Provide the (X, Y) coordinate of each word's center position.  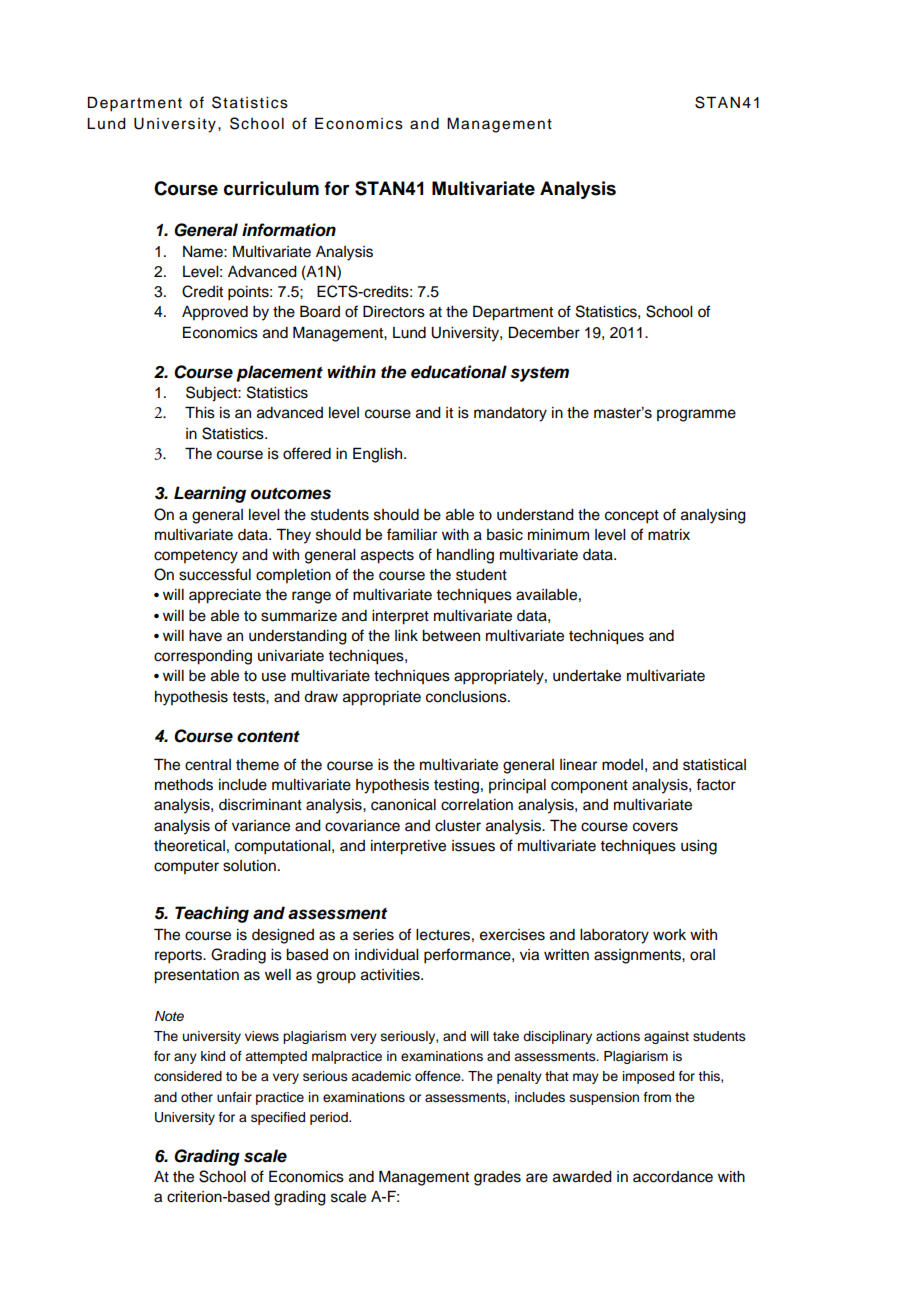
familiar (412, 534)
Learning (210, 494)
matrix (669, 534)
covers (655, 827)
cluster (458, 826)
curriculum (271, 188)
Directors (394, 311)
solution (249, 866)
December (544, 332)
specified (278, 1118)
